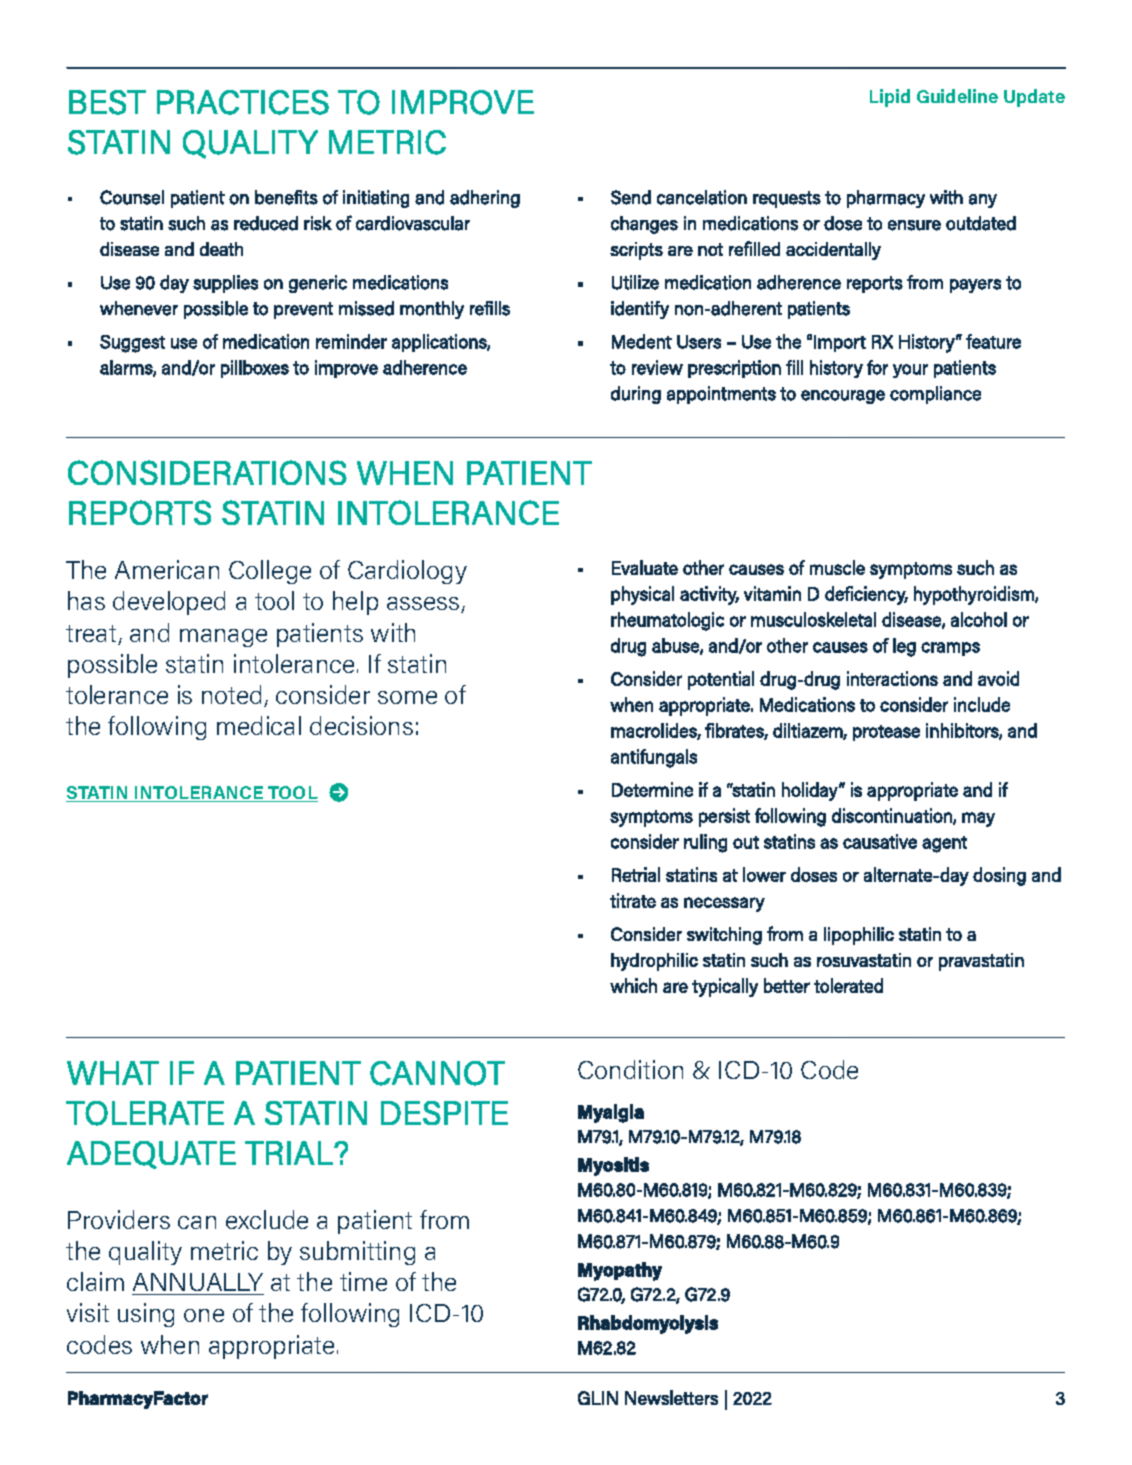 Image resolution: width=1132 pixels, height=1465 pixels. What do you see at coordinates (259, 725) in the image?
I see `medical` at bounding box center [259, 725].
